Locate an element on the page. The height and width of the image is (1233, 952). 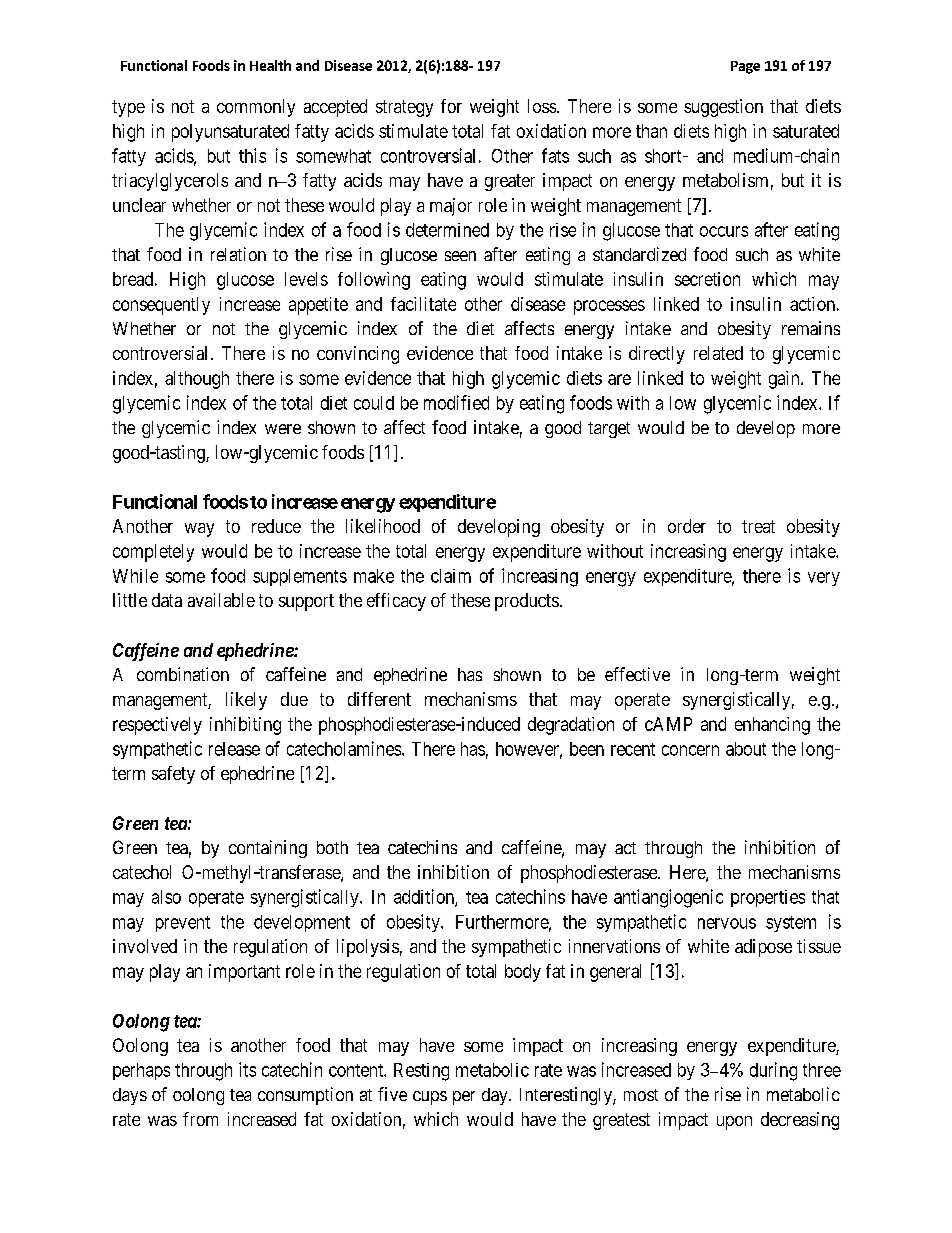
both is located at coordinates (332, 847).
